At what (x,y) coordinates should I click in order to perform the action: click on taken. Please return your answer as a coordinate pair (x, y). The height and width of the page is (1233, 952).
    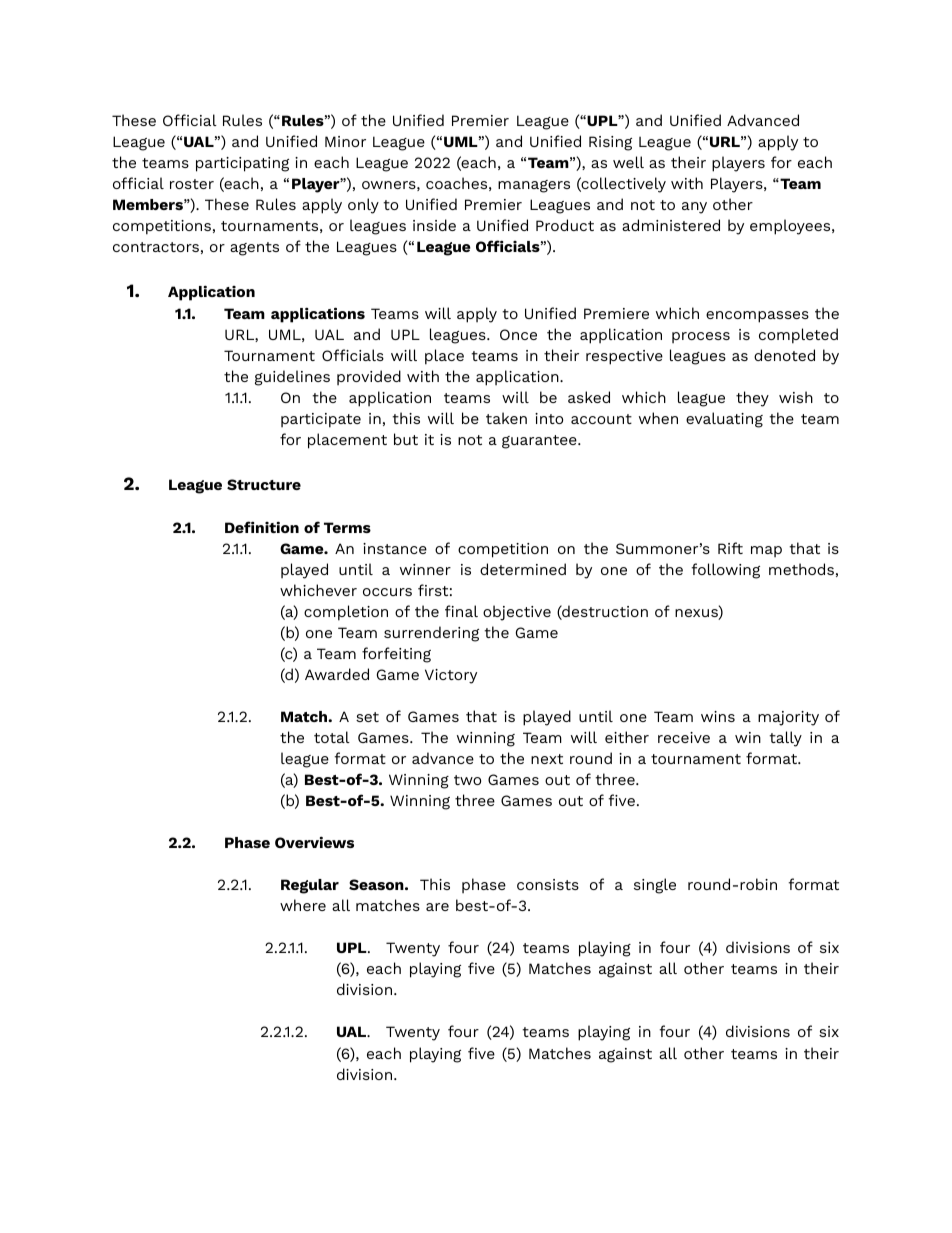
    Looking at the image, I should click on (506, 418).
